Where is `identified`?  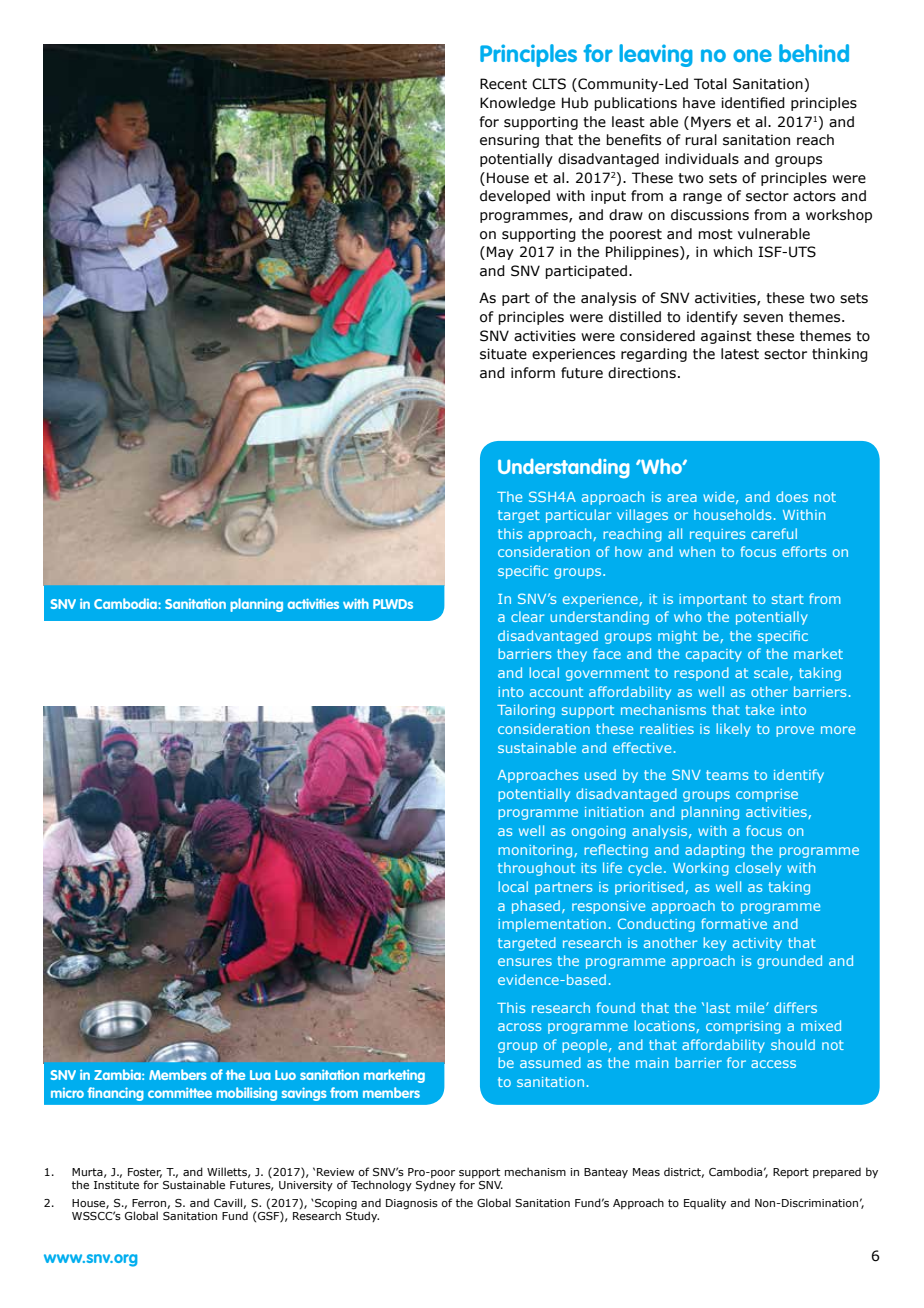
identified is located at coordinates (753, 103).
